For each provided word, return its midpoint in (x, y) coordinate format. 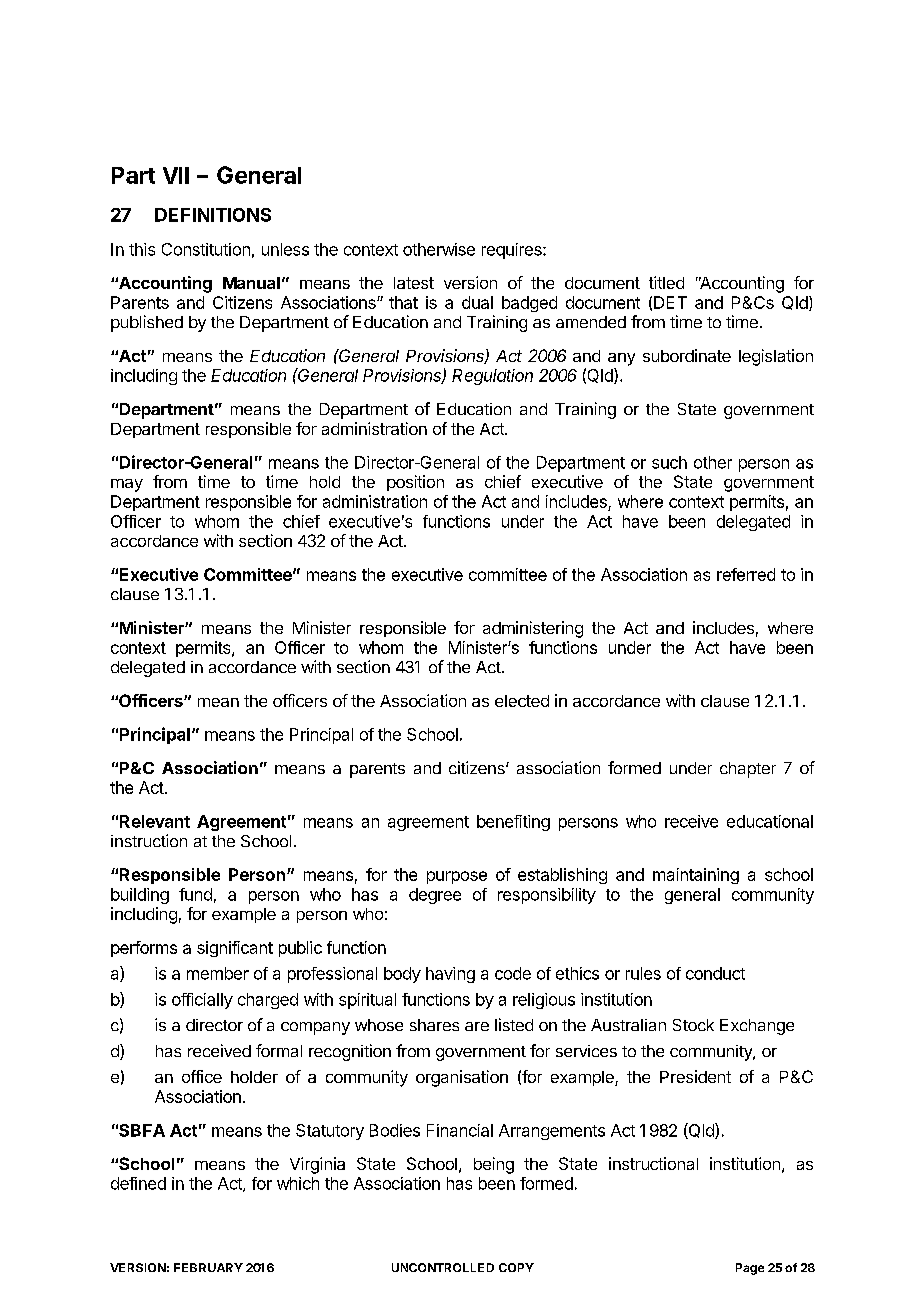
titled (666, 282)
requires (513, 251)
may (127, 485)
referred (746, 574)
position (415, 483)
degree (435, 896)
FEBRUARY (208, 1267)
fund (195, 894)
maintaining (696, 876)
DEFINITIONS (213, 215)
